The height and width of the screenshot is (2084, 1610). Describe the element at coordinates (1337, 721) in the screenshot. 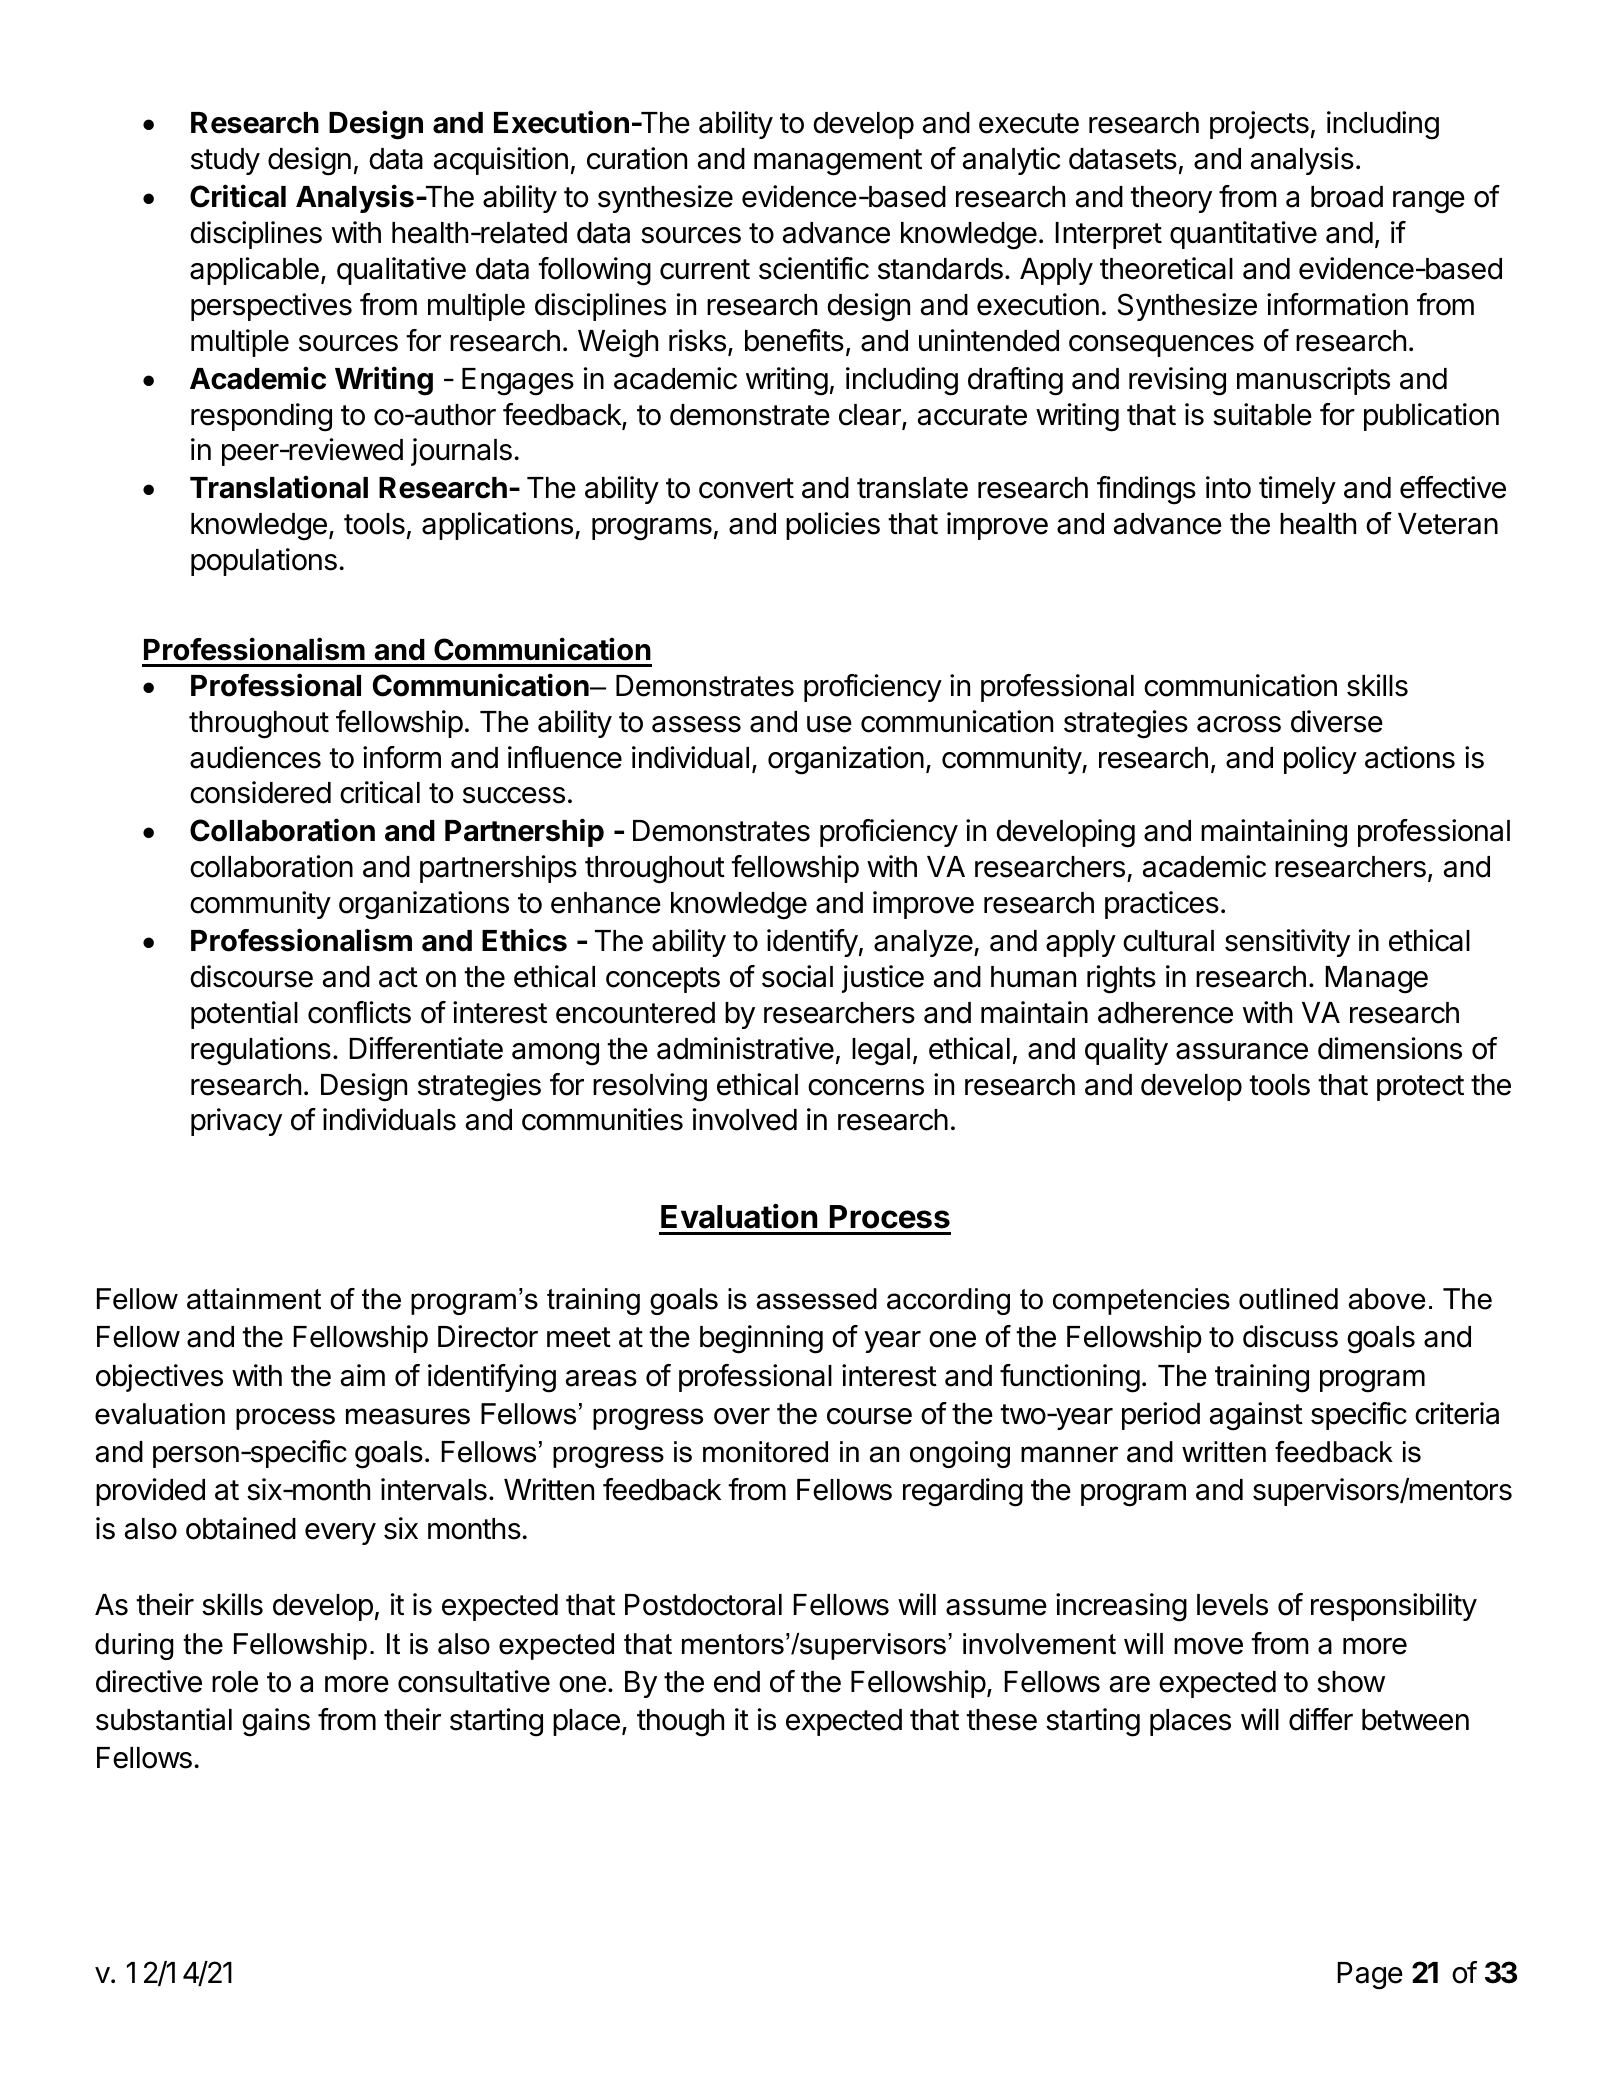

I see `diverse` at that location.
